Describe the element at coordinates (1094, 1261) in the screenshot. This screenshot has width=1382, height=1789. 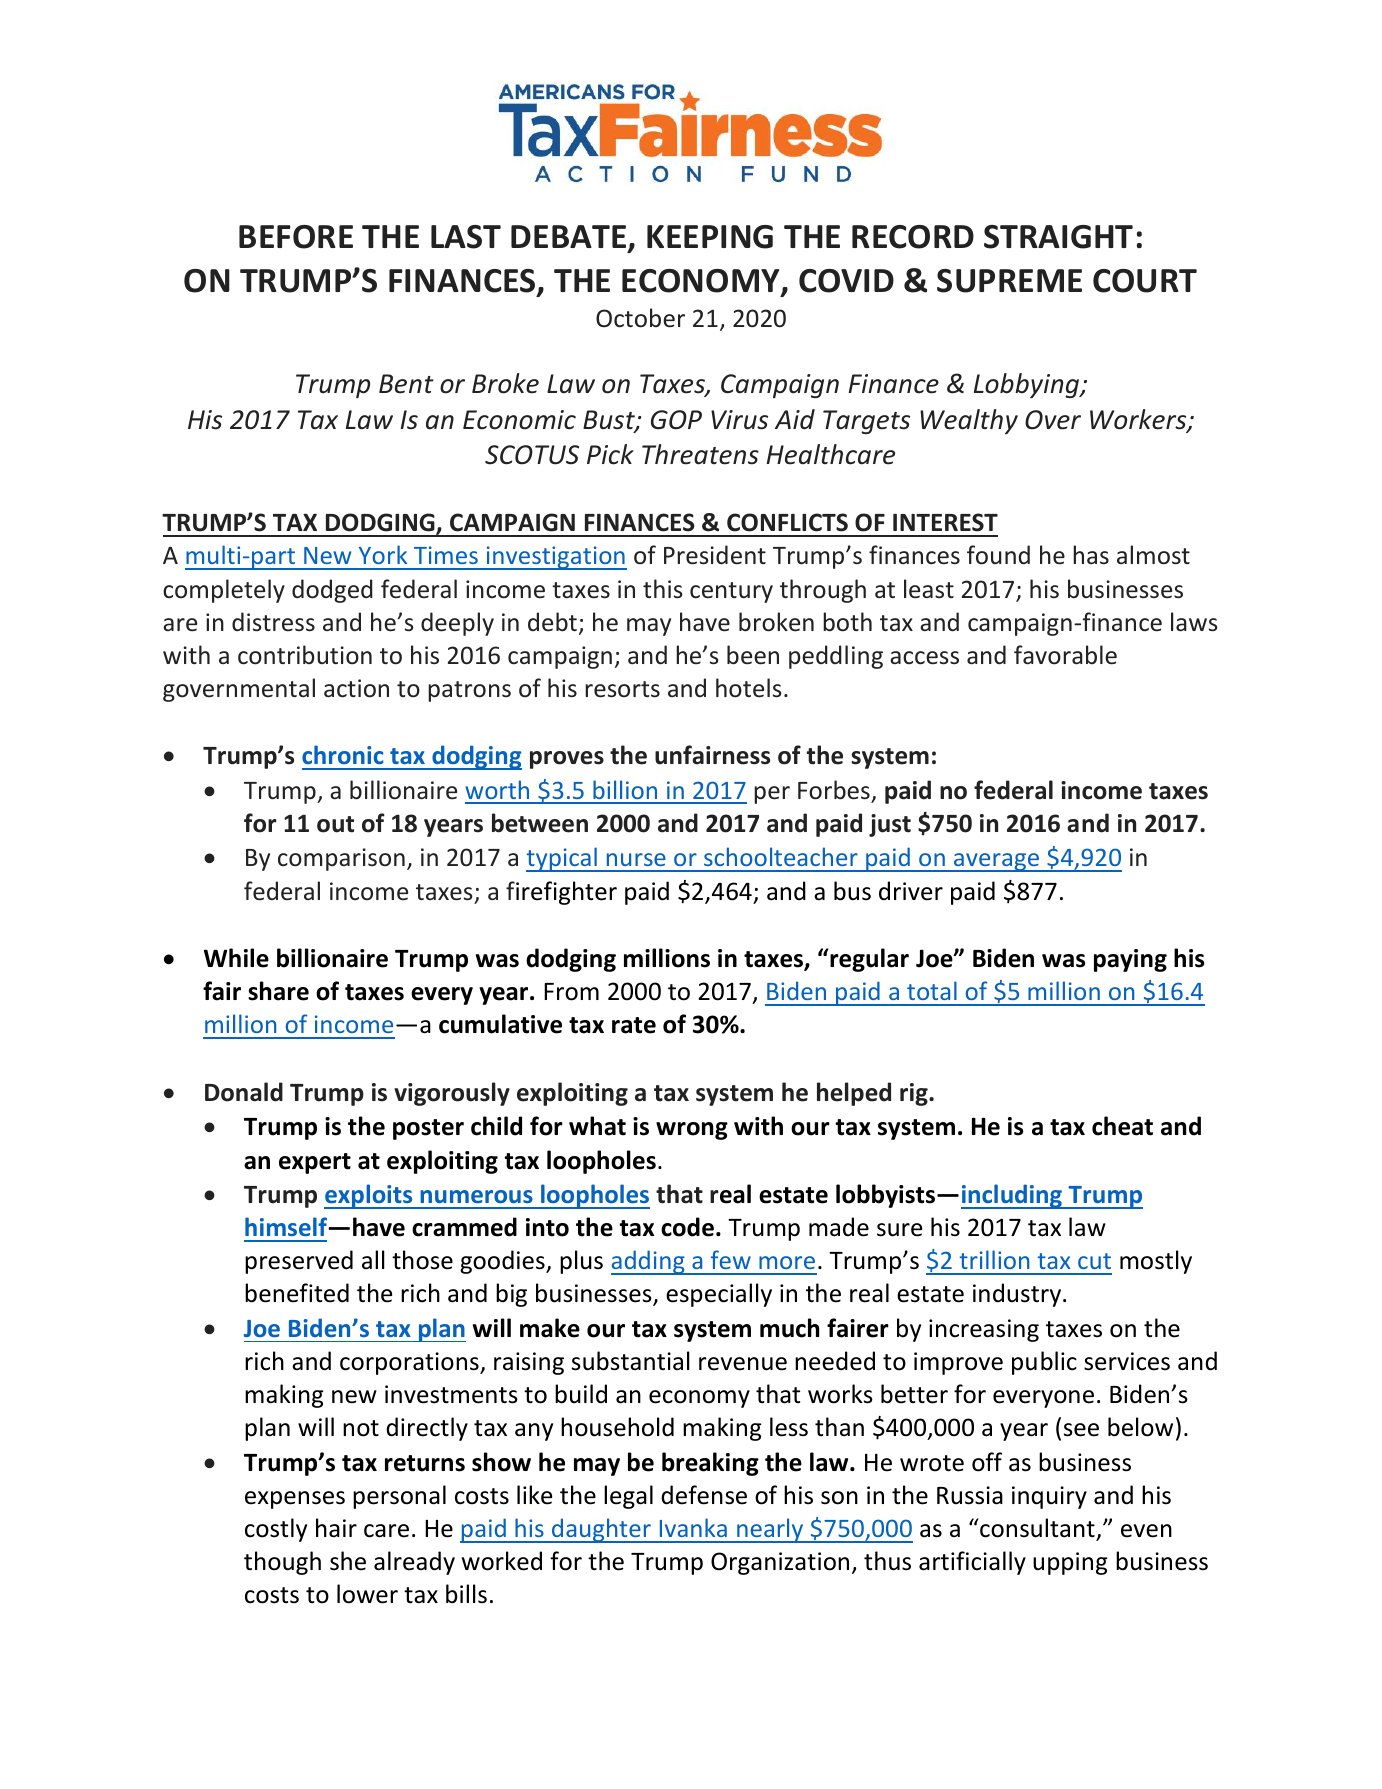
I see `cut` at that location.
